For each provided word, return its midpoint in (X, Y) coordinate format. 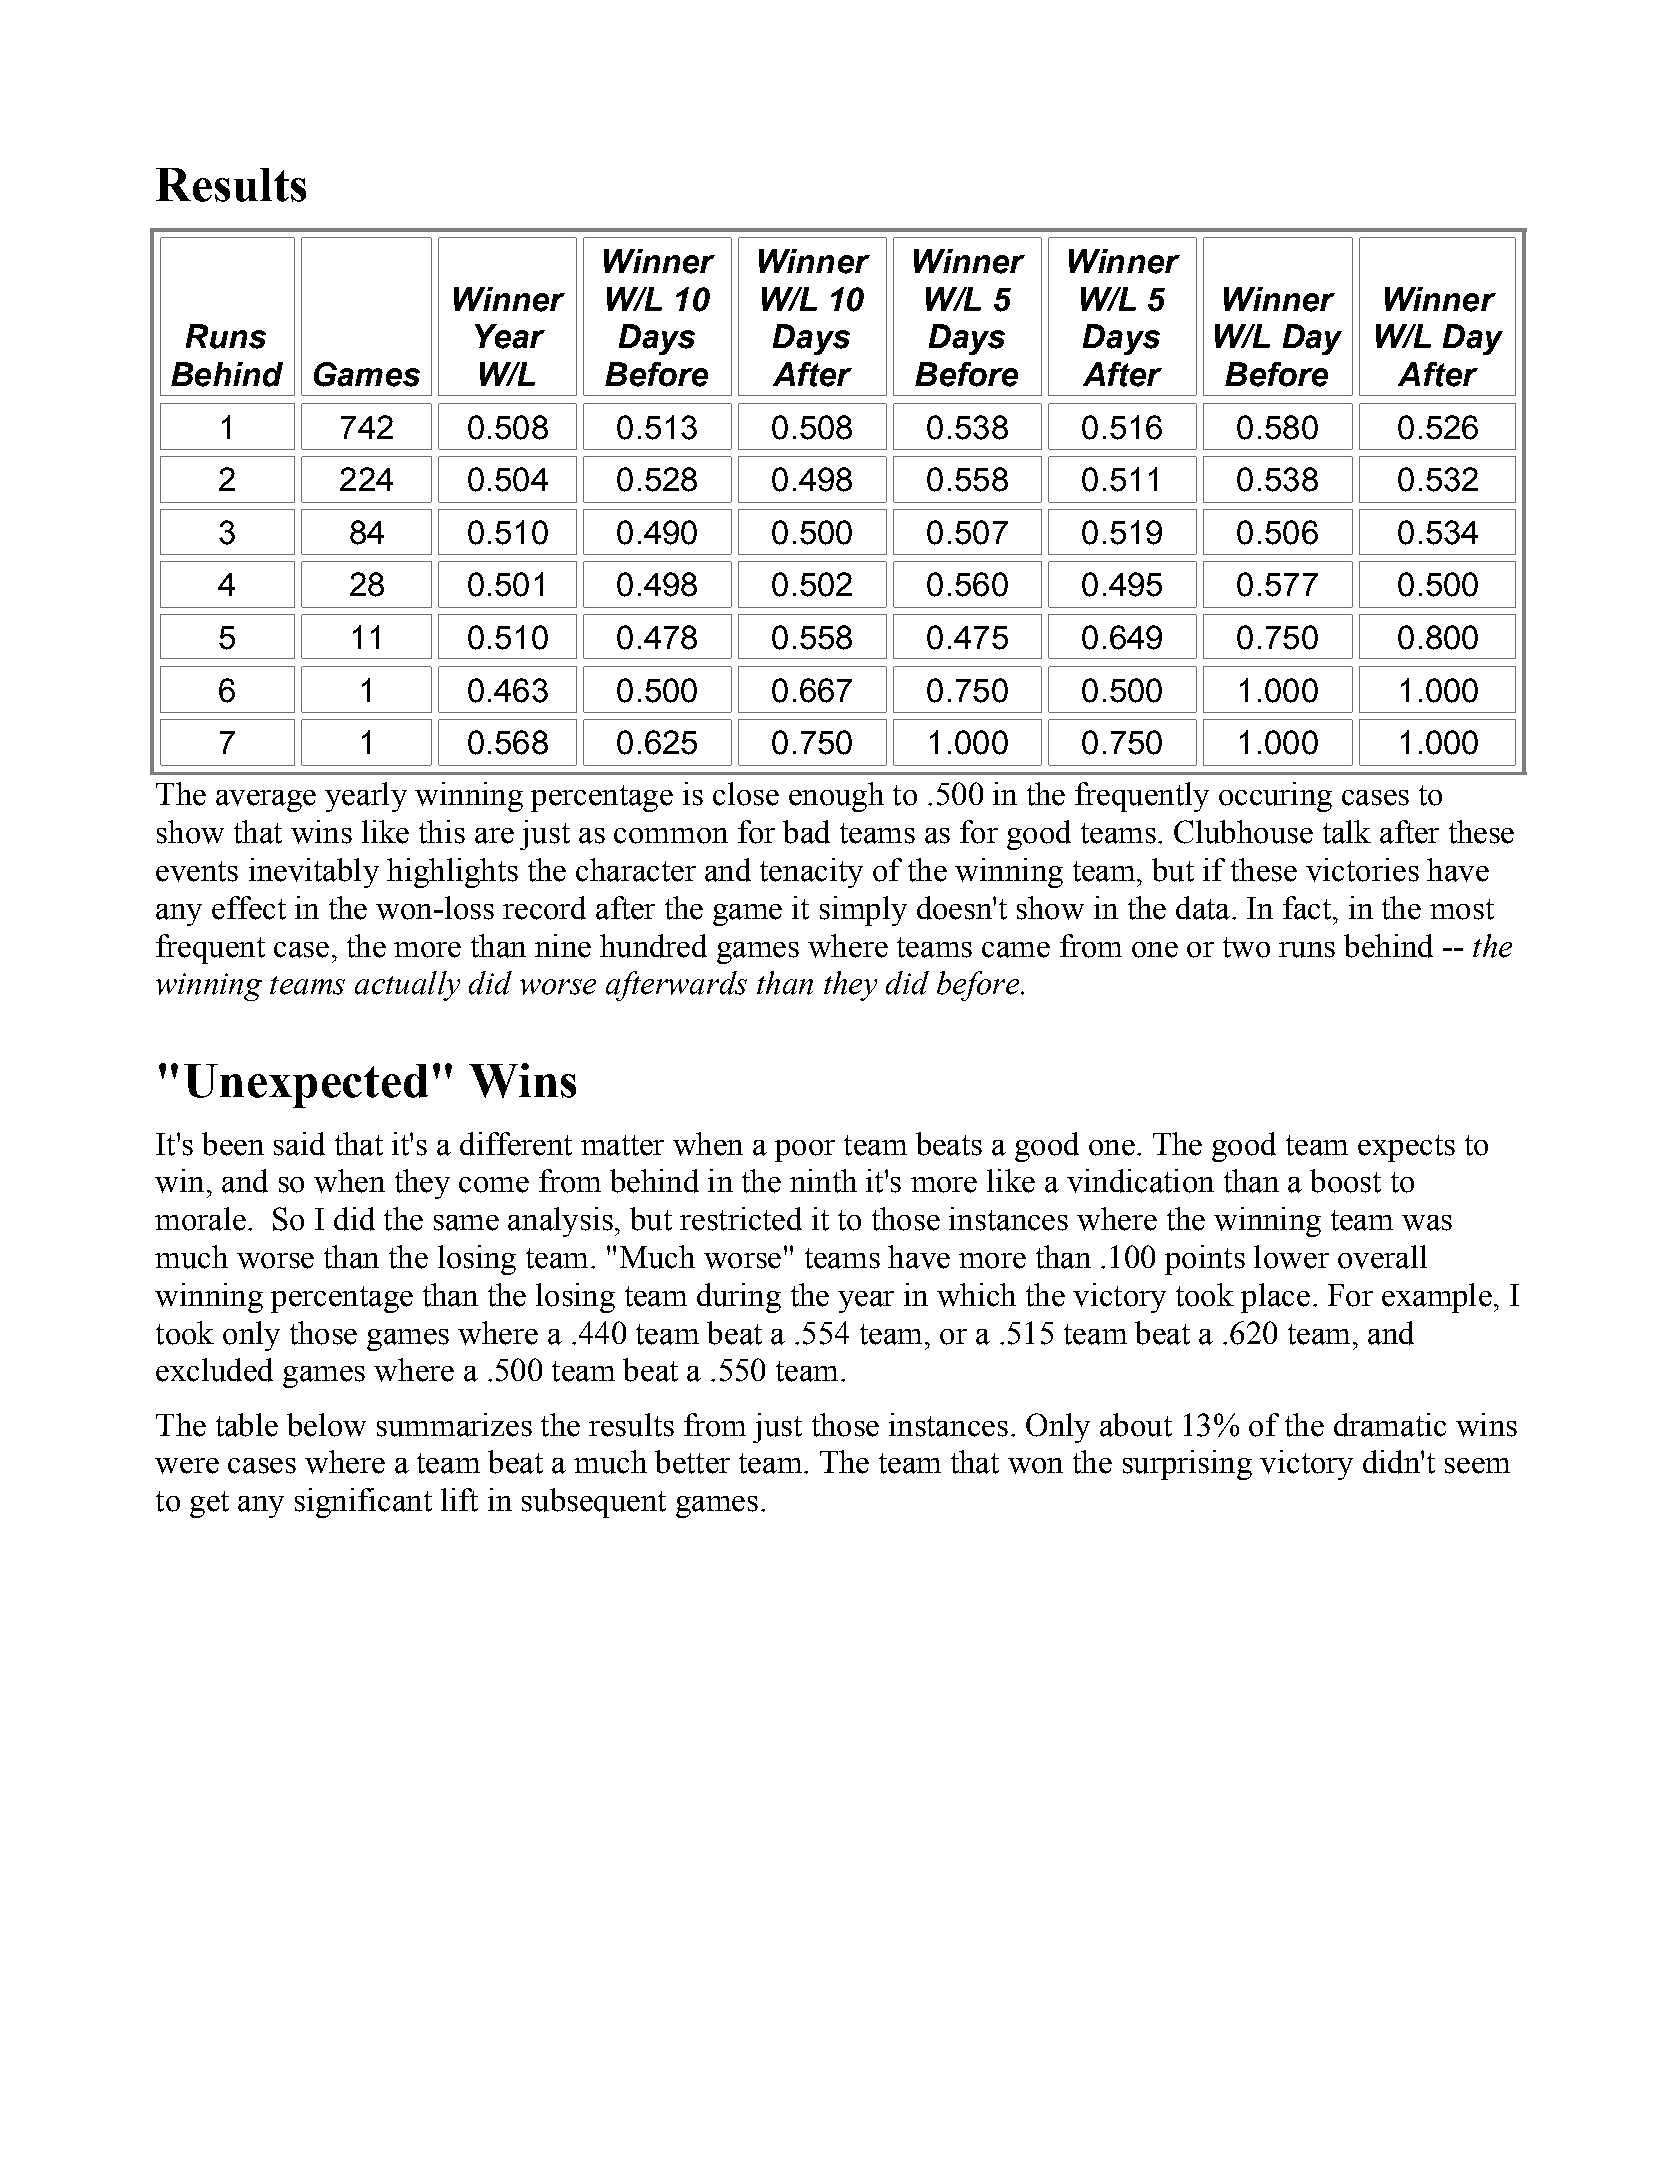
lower (1291, 1257)
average (266, 801)
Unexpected (306, 1086)
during (739, 1298)
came (1016, 950)
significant (363, 1503)
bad (806, 832)
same (466, 1223)
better (692, 1462)
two (1246, 947)
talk (1347, 832)
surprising (1187, 1465)
